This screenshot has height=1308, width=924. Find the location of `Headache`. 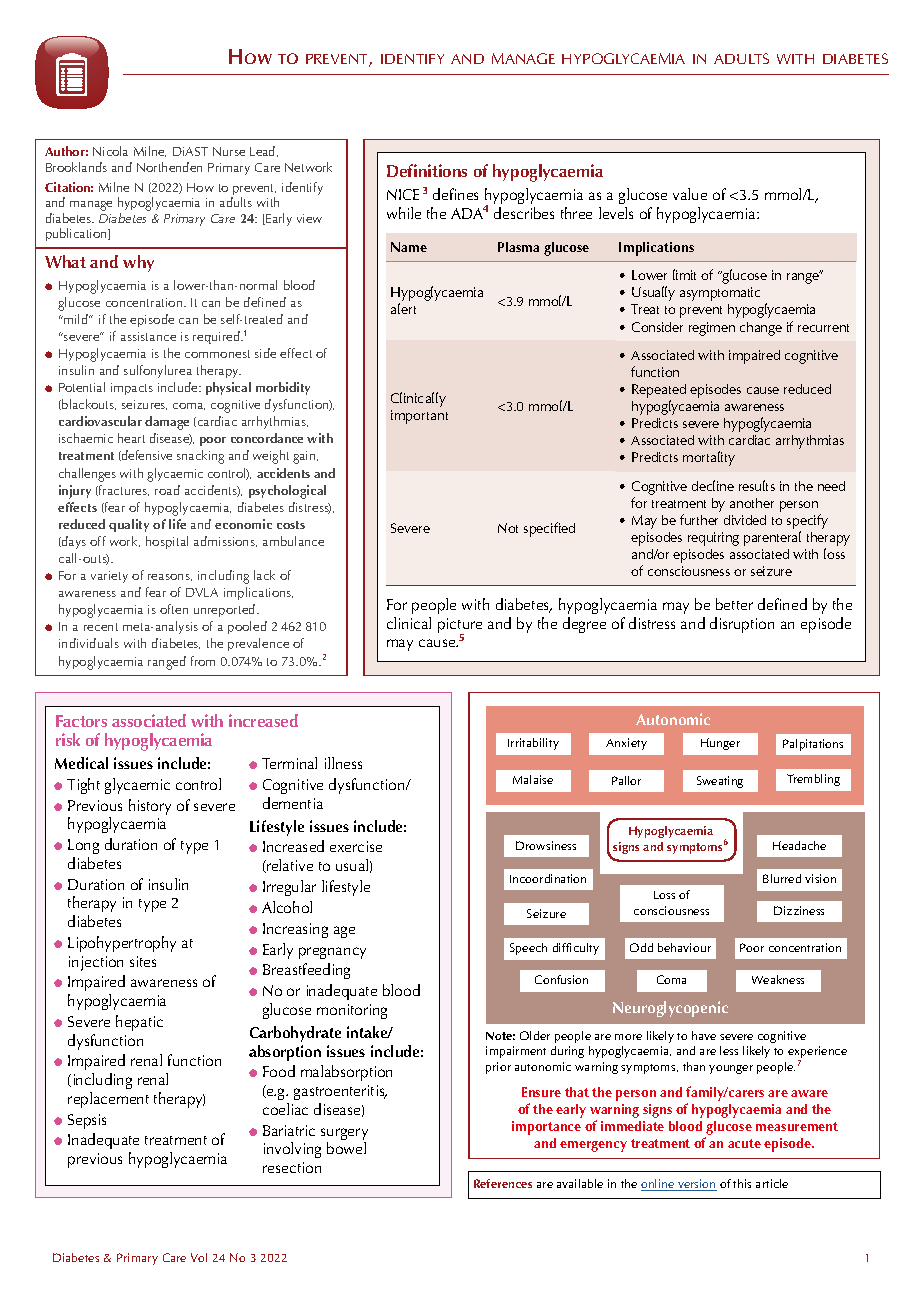

Headache is located at coordinates (799, 845).
